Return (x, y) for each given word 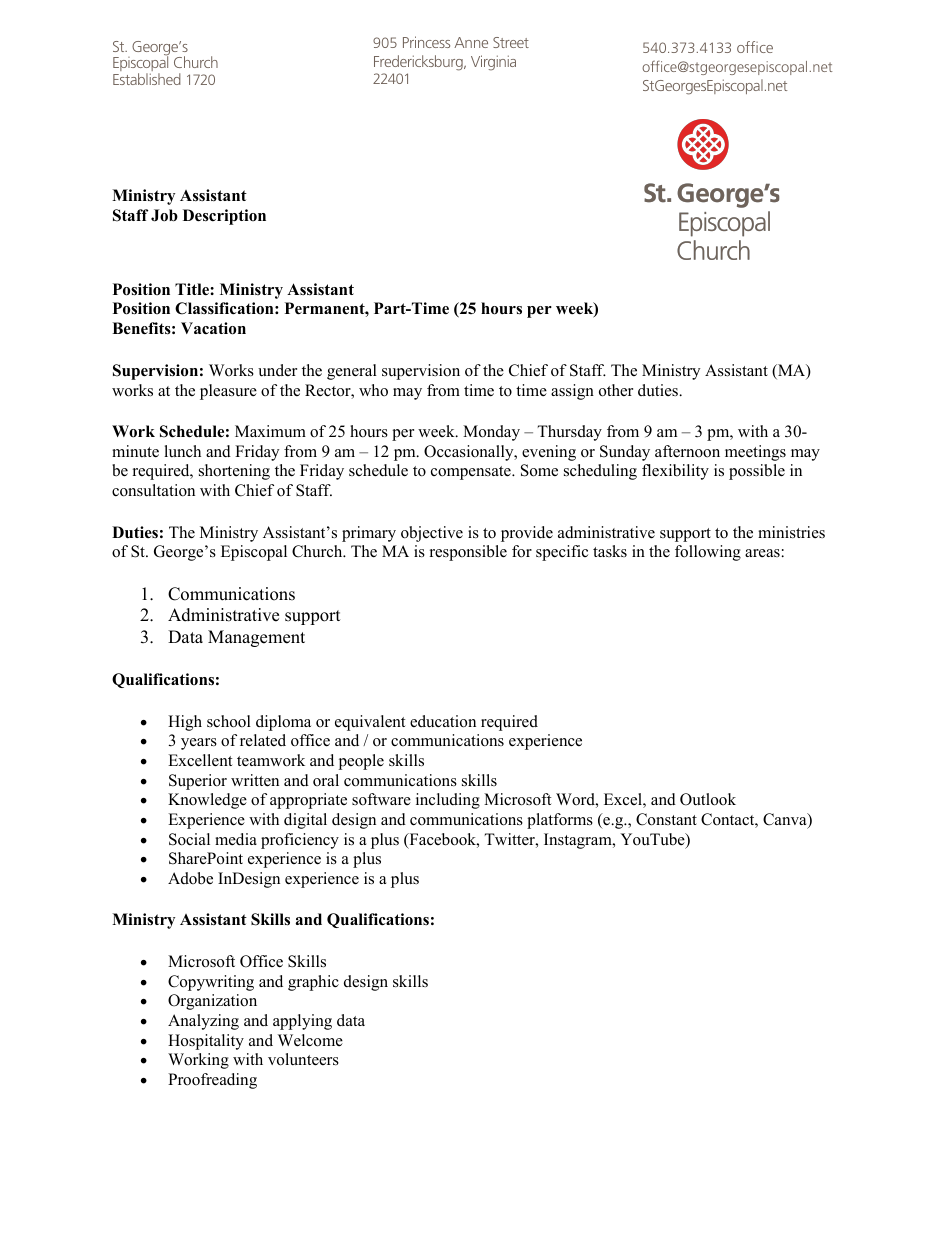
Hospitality (206, 1042)
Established (147, 79)
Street (511, 42)
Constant (666, 819)
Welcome (310, 1040)
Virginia (493, 63)
